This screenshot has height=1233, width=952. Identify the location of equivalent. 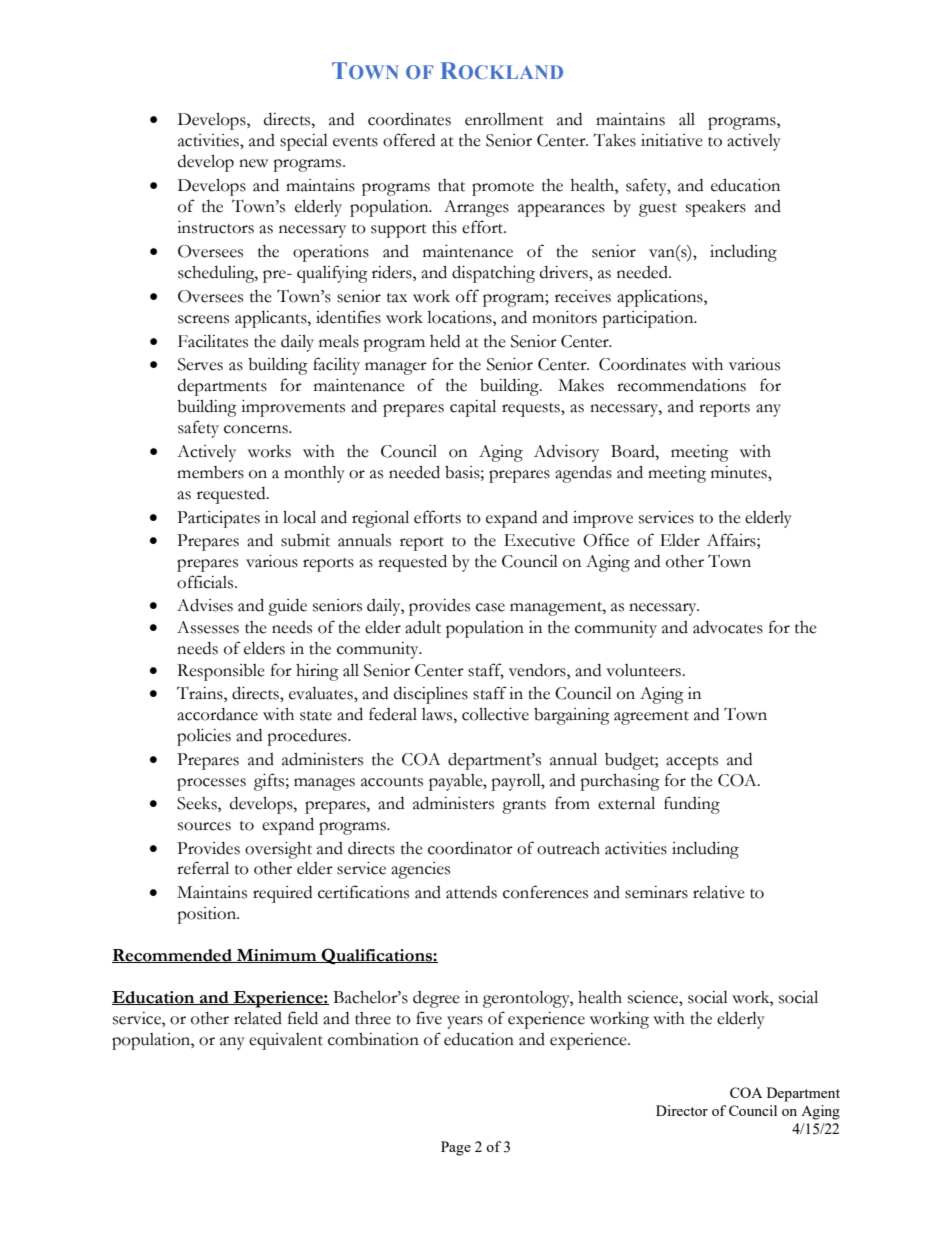
(286, 1041).
